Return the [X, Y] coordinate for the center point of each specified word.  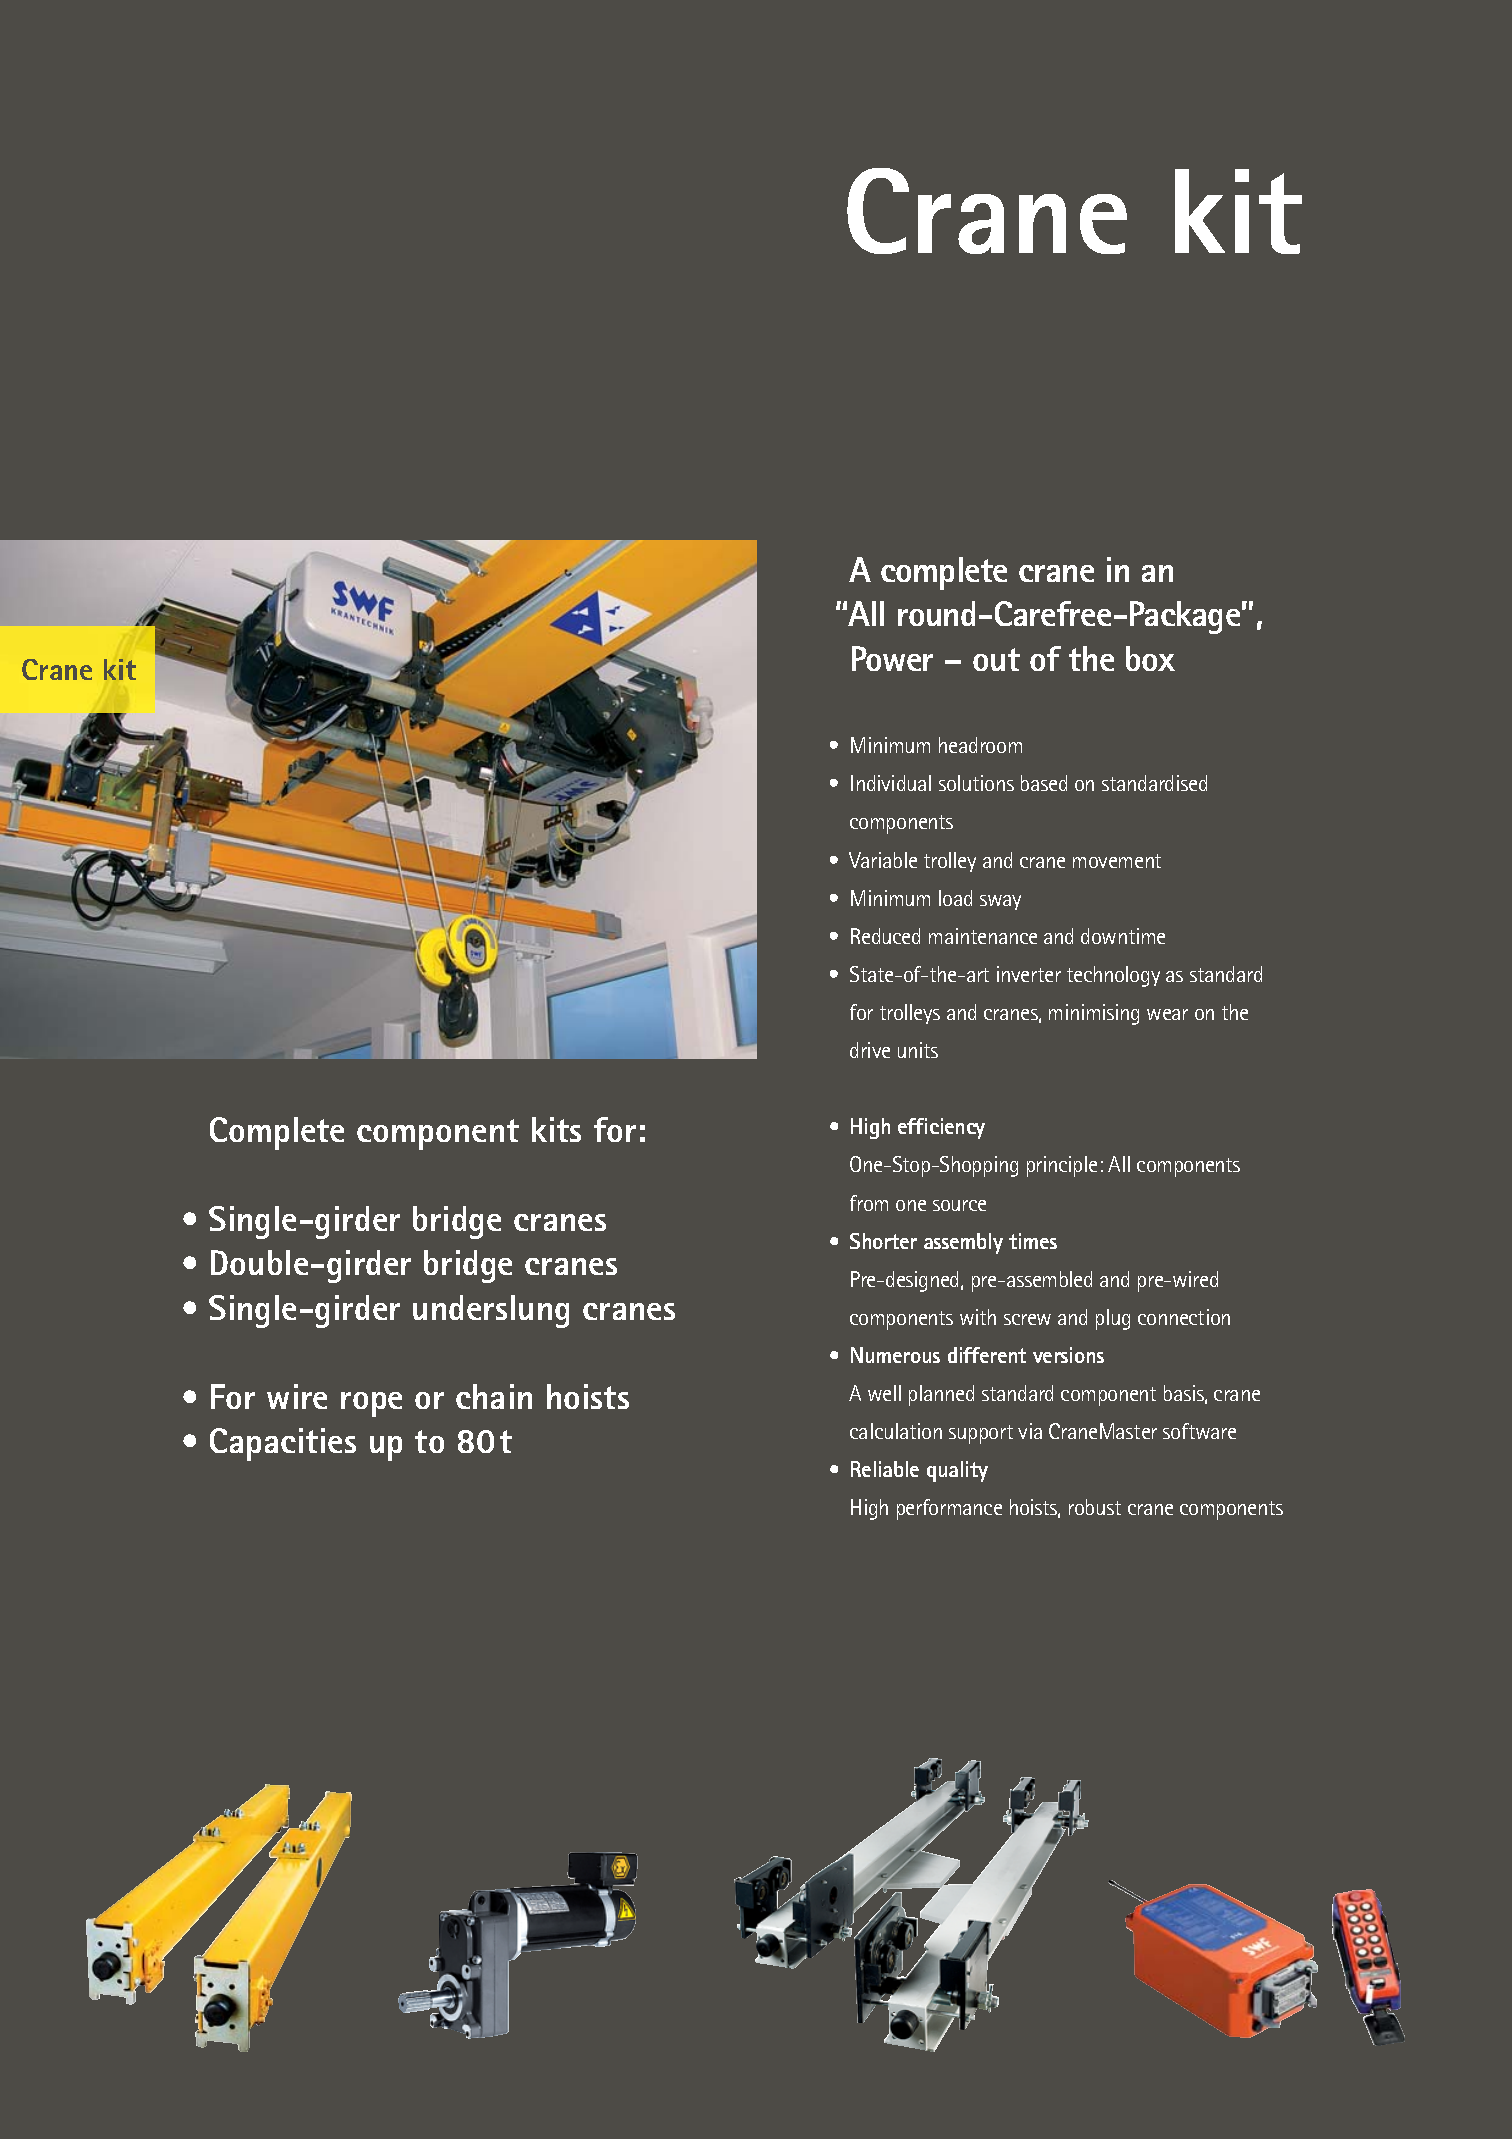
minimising [1094, 1014]
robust [1095, 1507]
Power [892, 658]
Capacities [283, 1444]
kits [556, 1129]
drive [870, 1050]
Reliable [885, 1469]
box [1150, 658]
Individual [891, 783]
